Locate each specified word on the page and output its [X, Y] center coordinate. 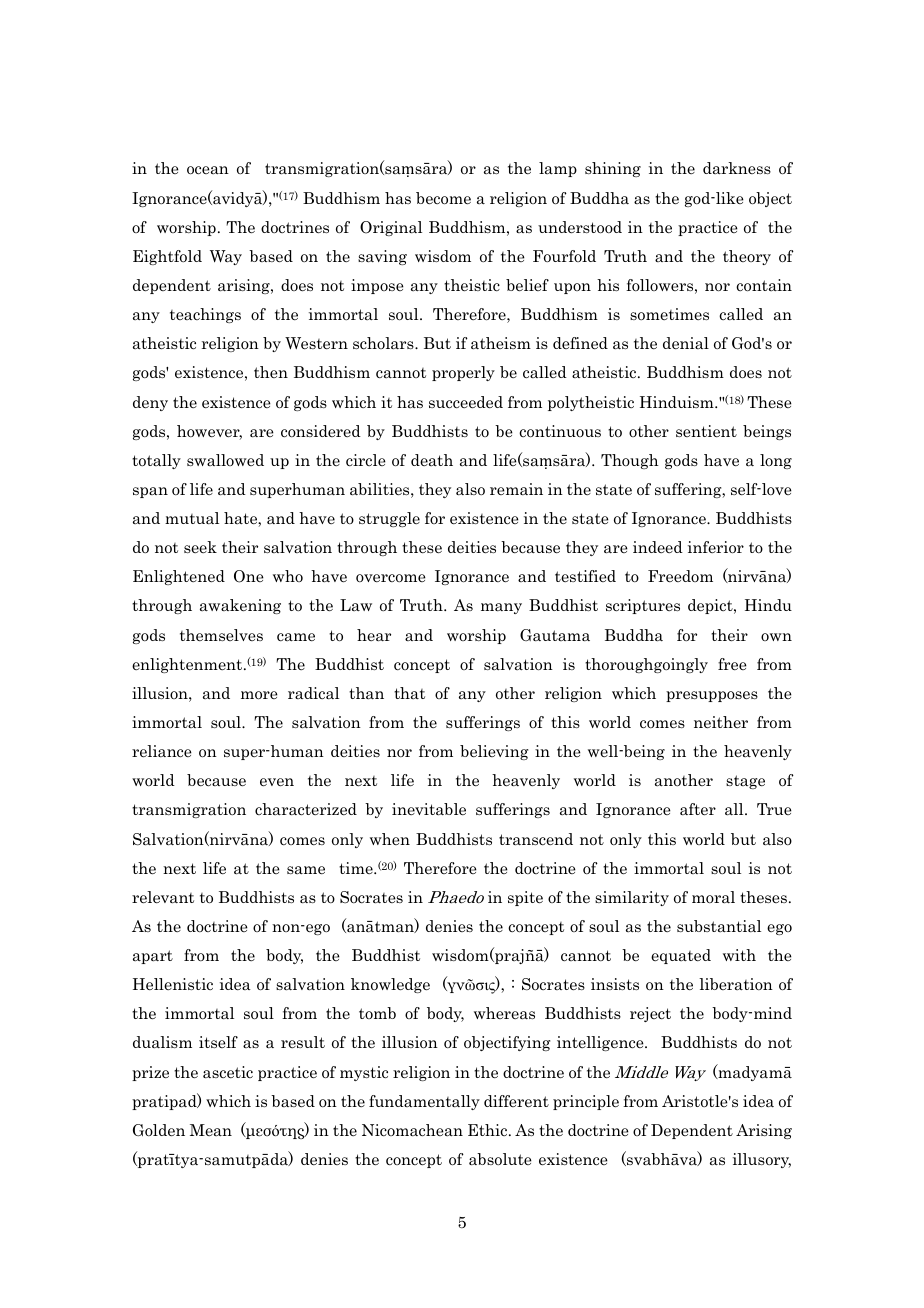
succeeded [466, 402]
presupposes [712, 696]
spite [525, 898]
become [443, 198]
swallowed [225, 460]
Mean [211, 1130]
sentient [706, 431]
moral [713, 897]
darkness [737, 168]
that [409, 693]
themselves [221, 635]
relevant [163, 897]
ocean [208, 170]
